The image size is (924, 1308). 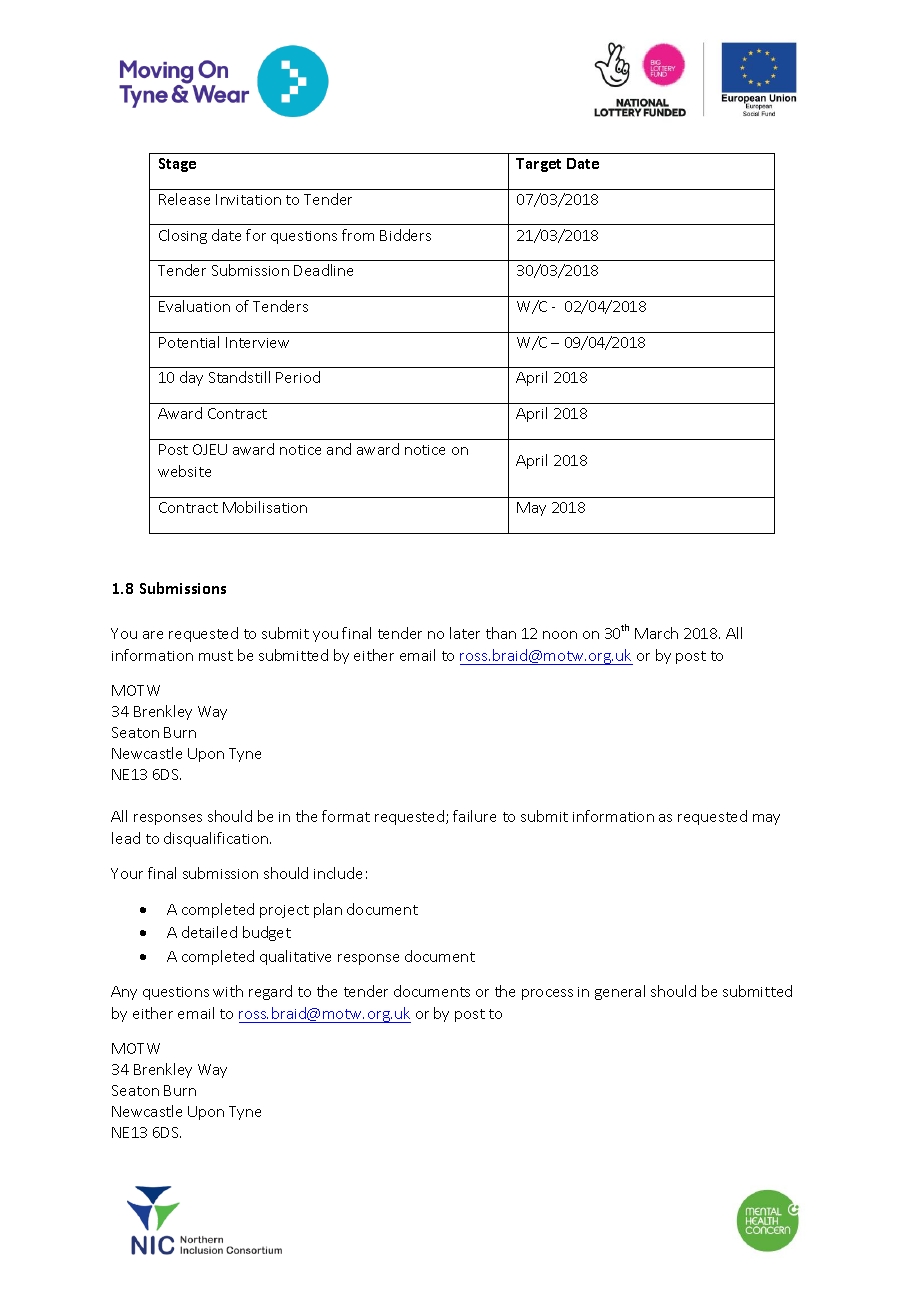 What do you see at coordinates (228, 991) in the document?
I see `with` at bounding box center [228, 991].
